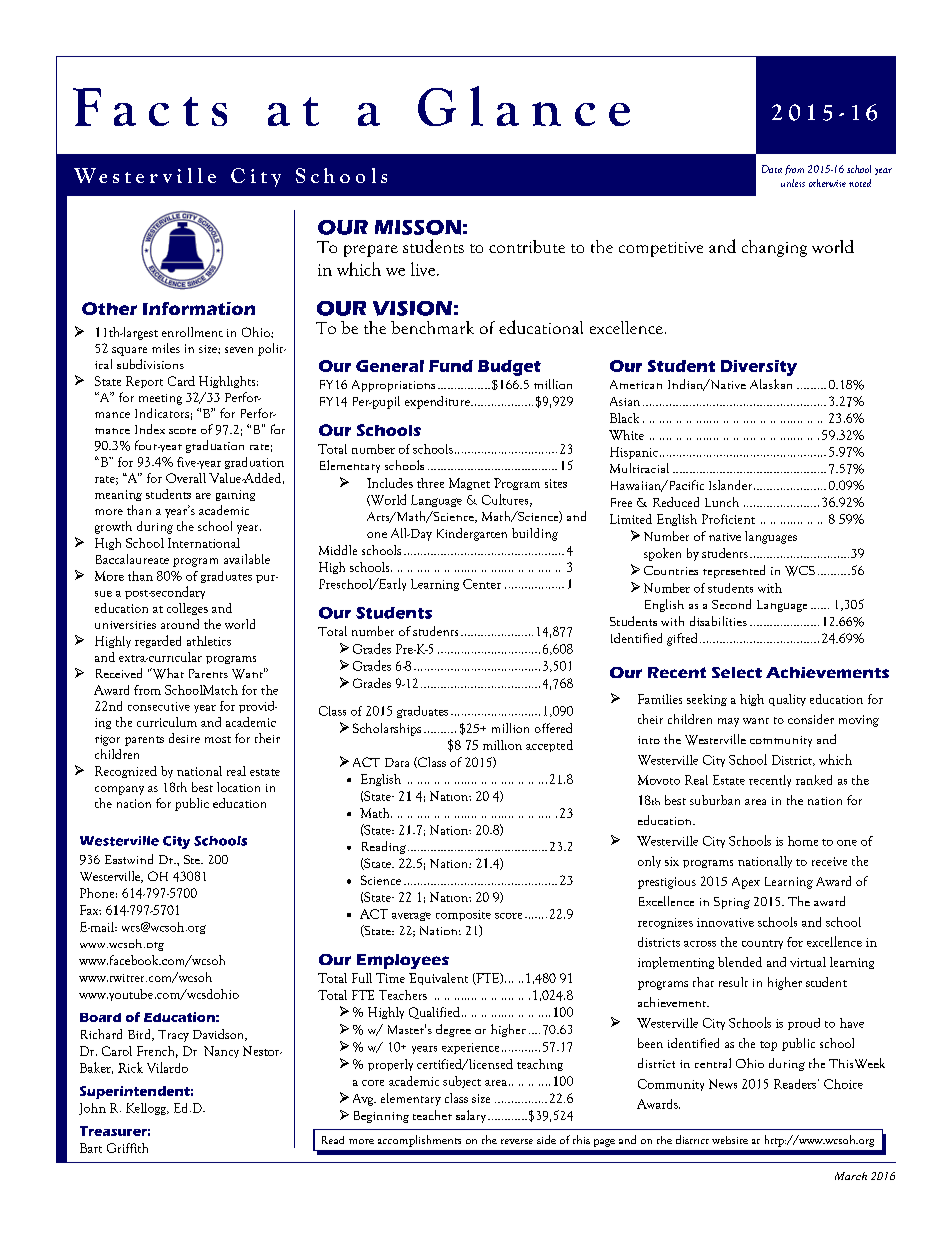 The image size is (952, 1233). What do you see at coordinates (184, 738) in the document?
I see `desire` at bounding box center [184, 738].
